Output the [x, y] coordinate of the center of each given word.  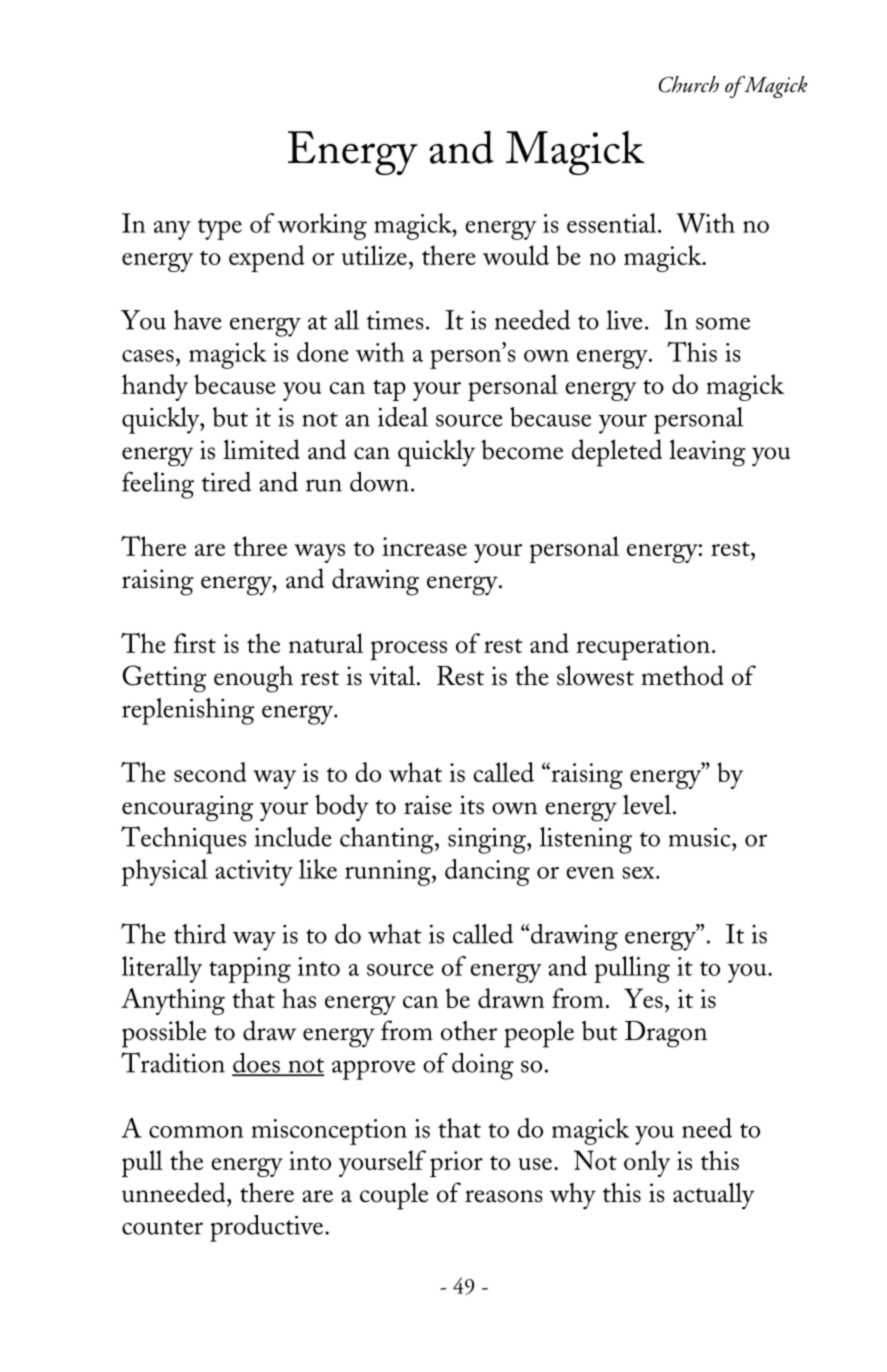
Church [689, 84]
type [220, 229]
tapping [250, 970]
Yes [643, 998]
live [624, 320]
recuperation [643, 647]
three [260, 546]
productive [268, 1228]
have [198, 320]
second [210, 772]
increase [424, 546]
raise [428, 805]
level [647, 804]
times [395, 320]
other [469, 1030]
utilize [374, 255]
